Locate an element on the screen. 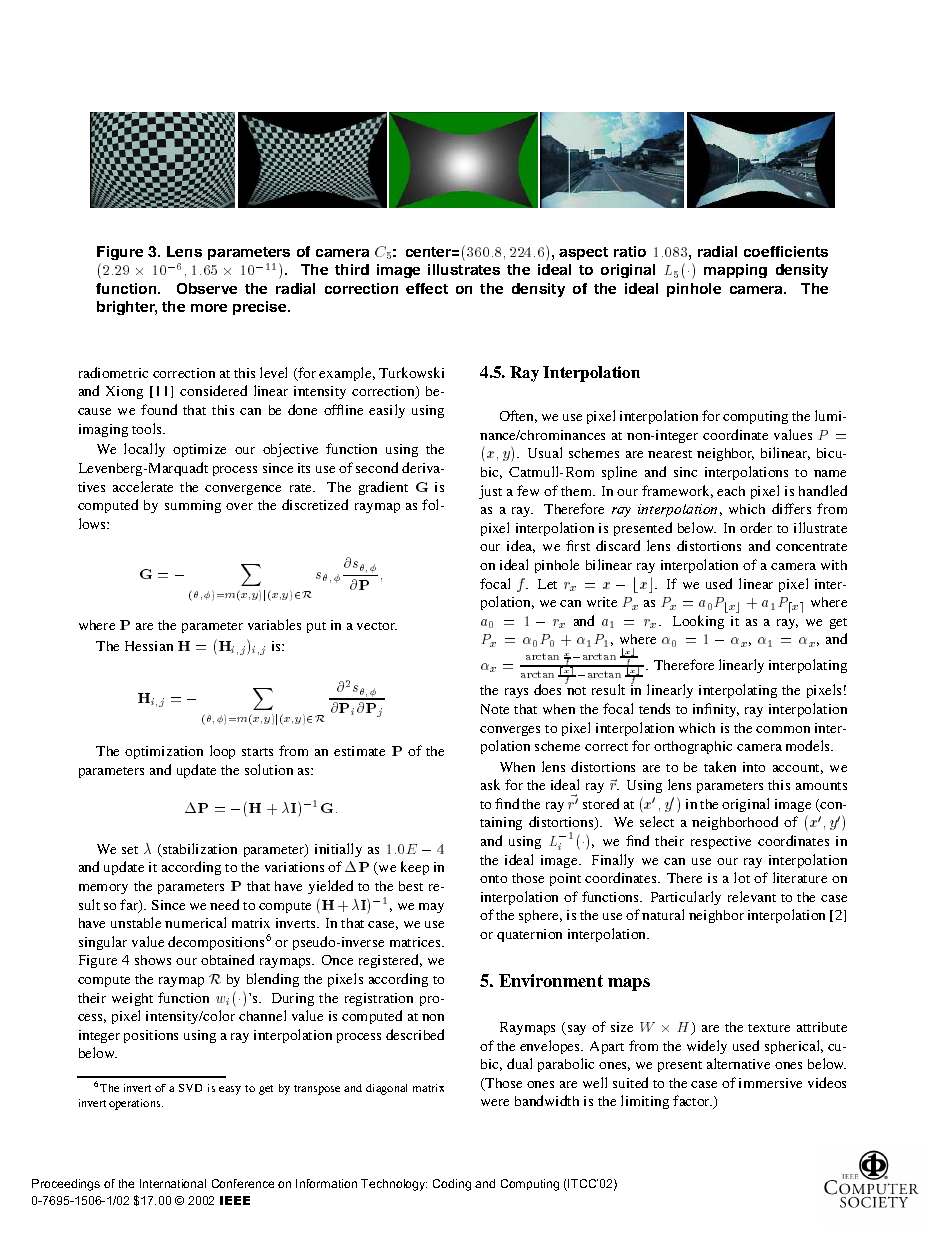 The height and width of the screenshot is (1233, 952). Observe is located at coordinates (207, 288).
